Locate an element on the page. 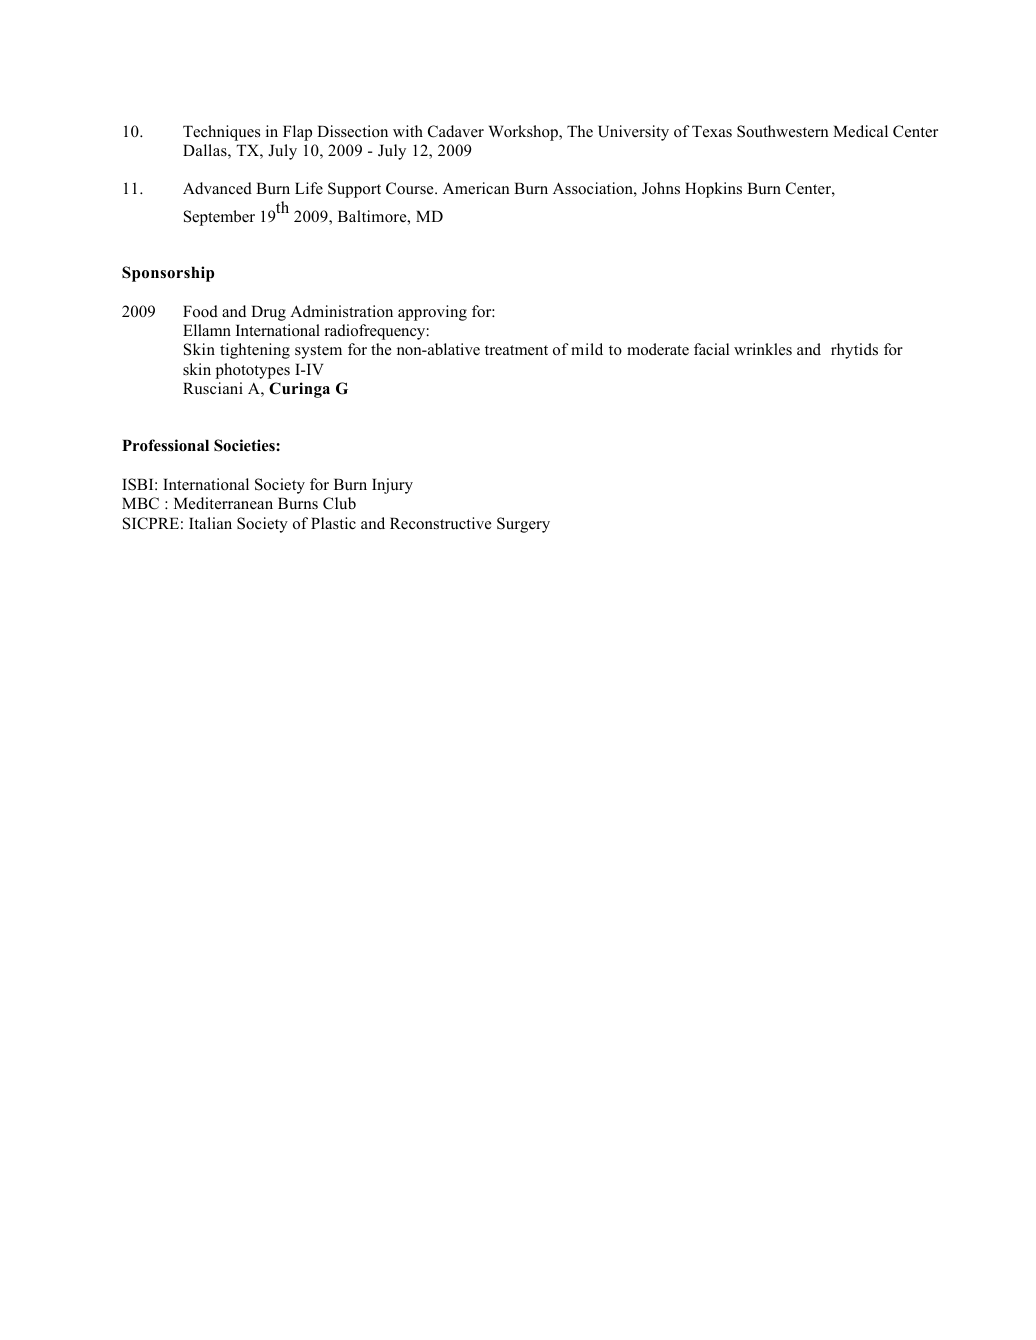  Surgery is located at coordinates (523, 525).
